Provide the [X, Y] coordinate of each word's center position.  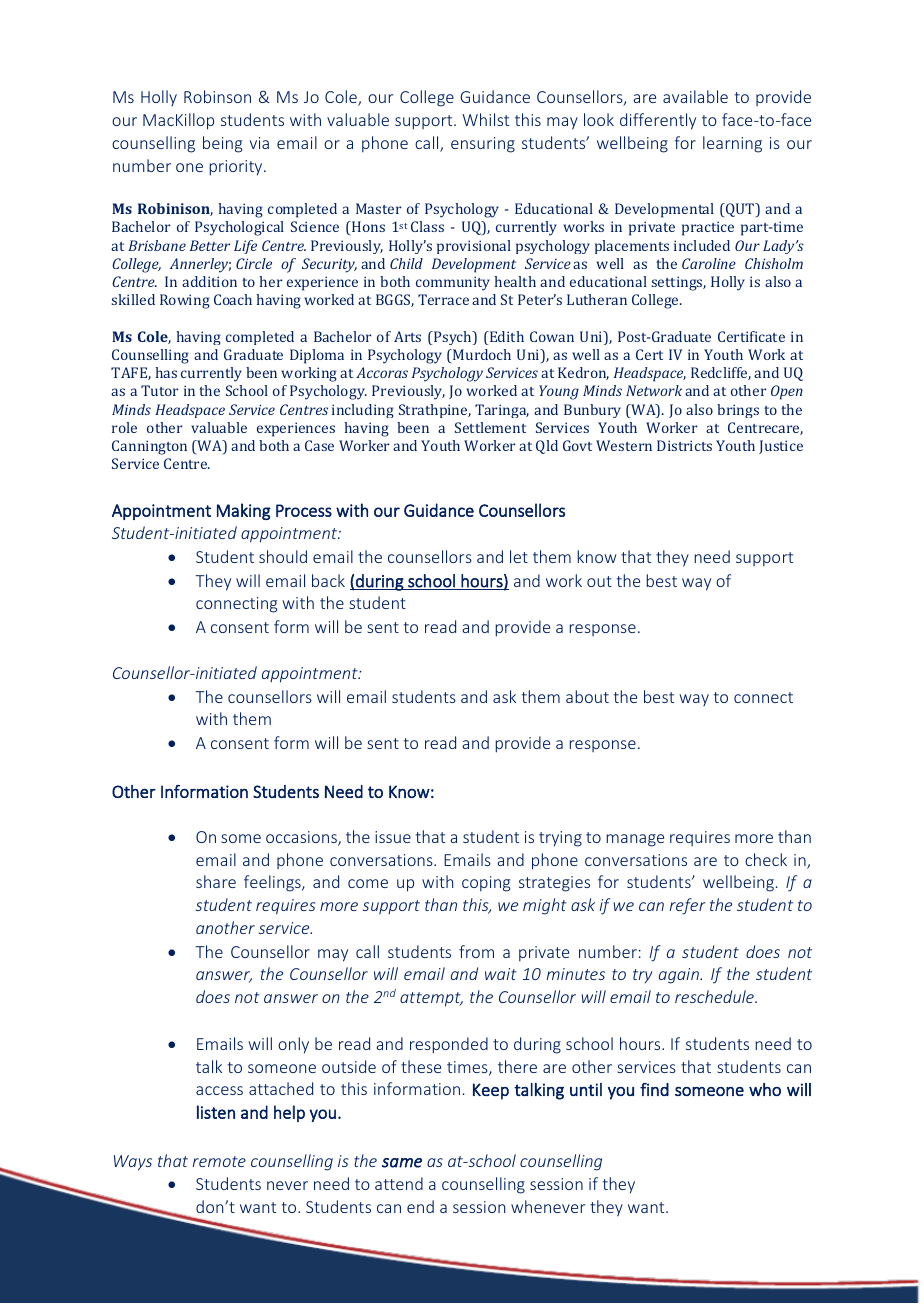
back [328, 580]
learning [732, 144]
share [216, 881]
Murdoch [481, 354]
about [587, 696]
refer [687, 906]
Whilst [485, 119]
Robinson [217, 96]
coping [486, 884]
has [166, 372]
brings [738, 411]
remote [219, 1161]
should [283, 556]
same [402, 1163]
